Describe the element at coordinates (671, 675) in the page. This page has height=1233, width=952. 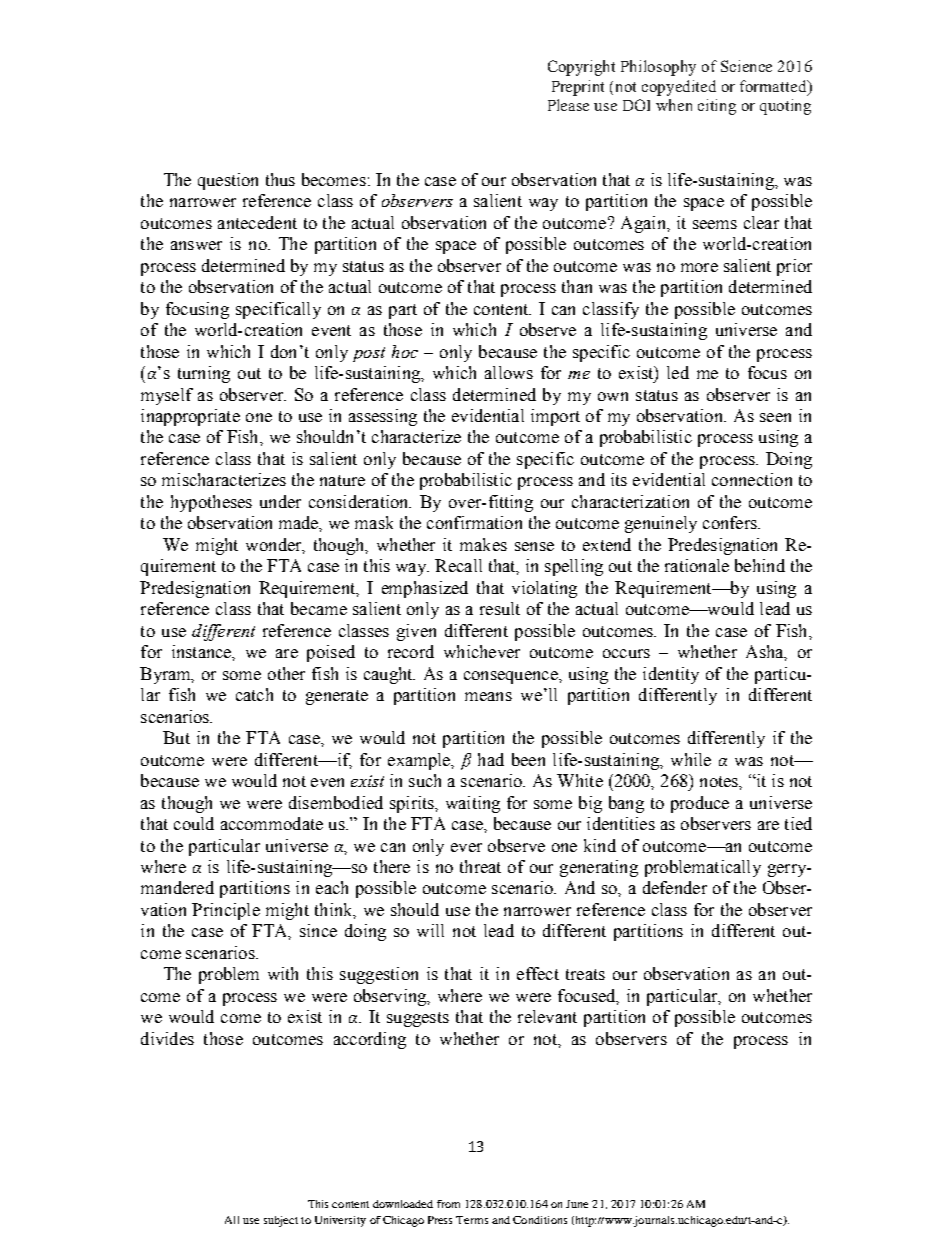
I see `identity` at that location.
